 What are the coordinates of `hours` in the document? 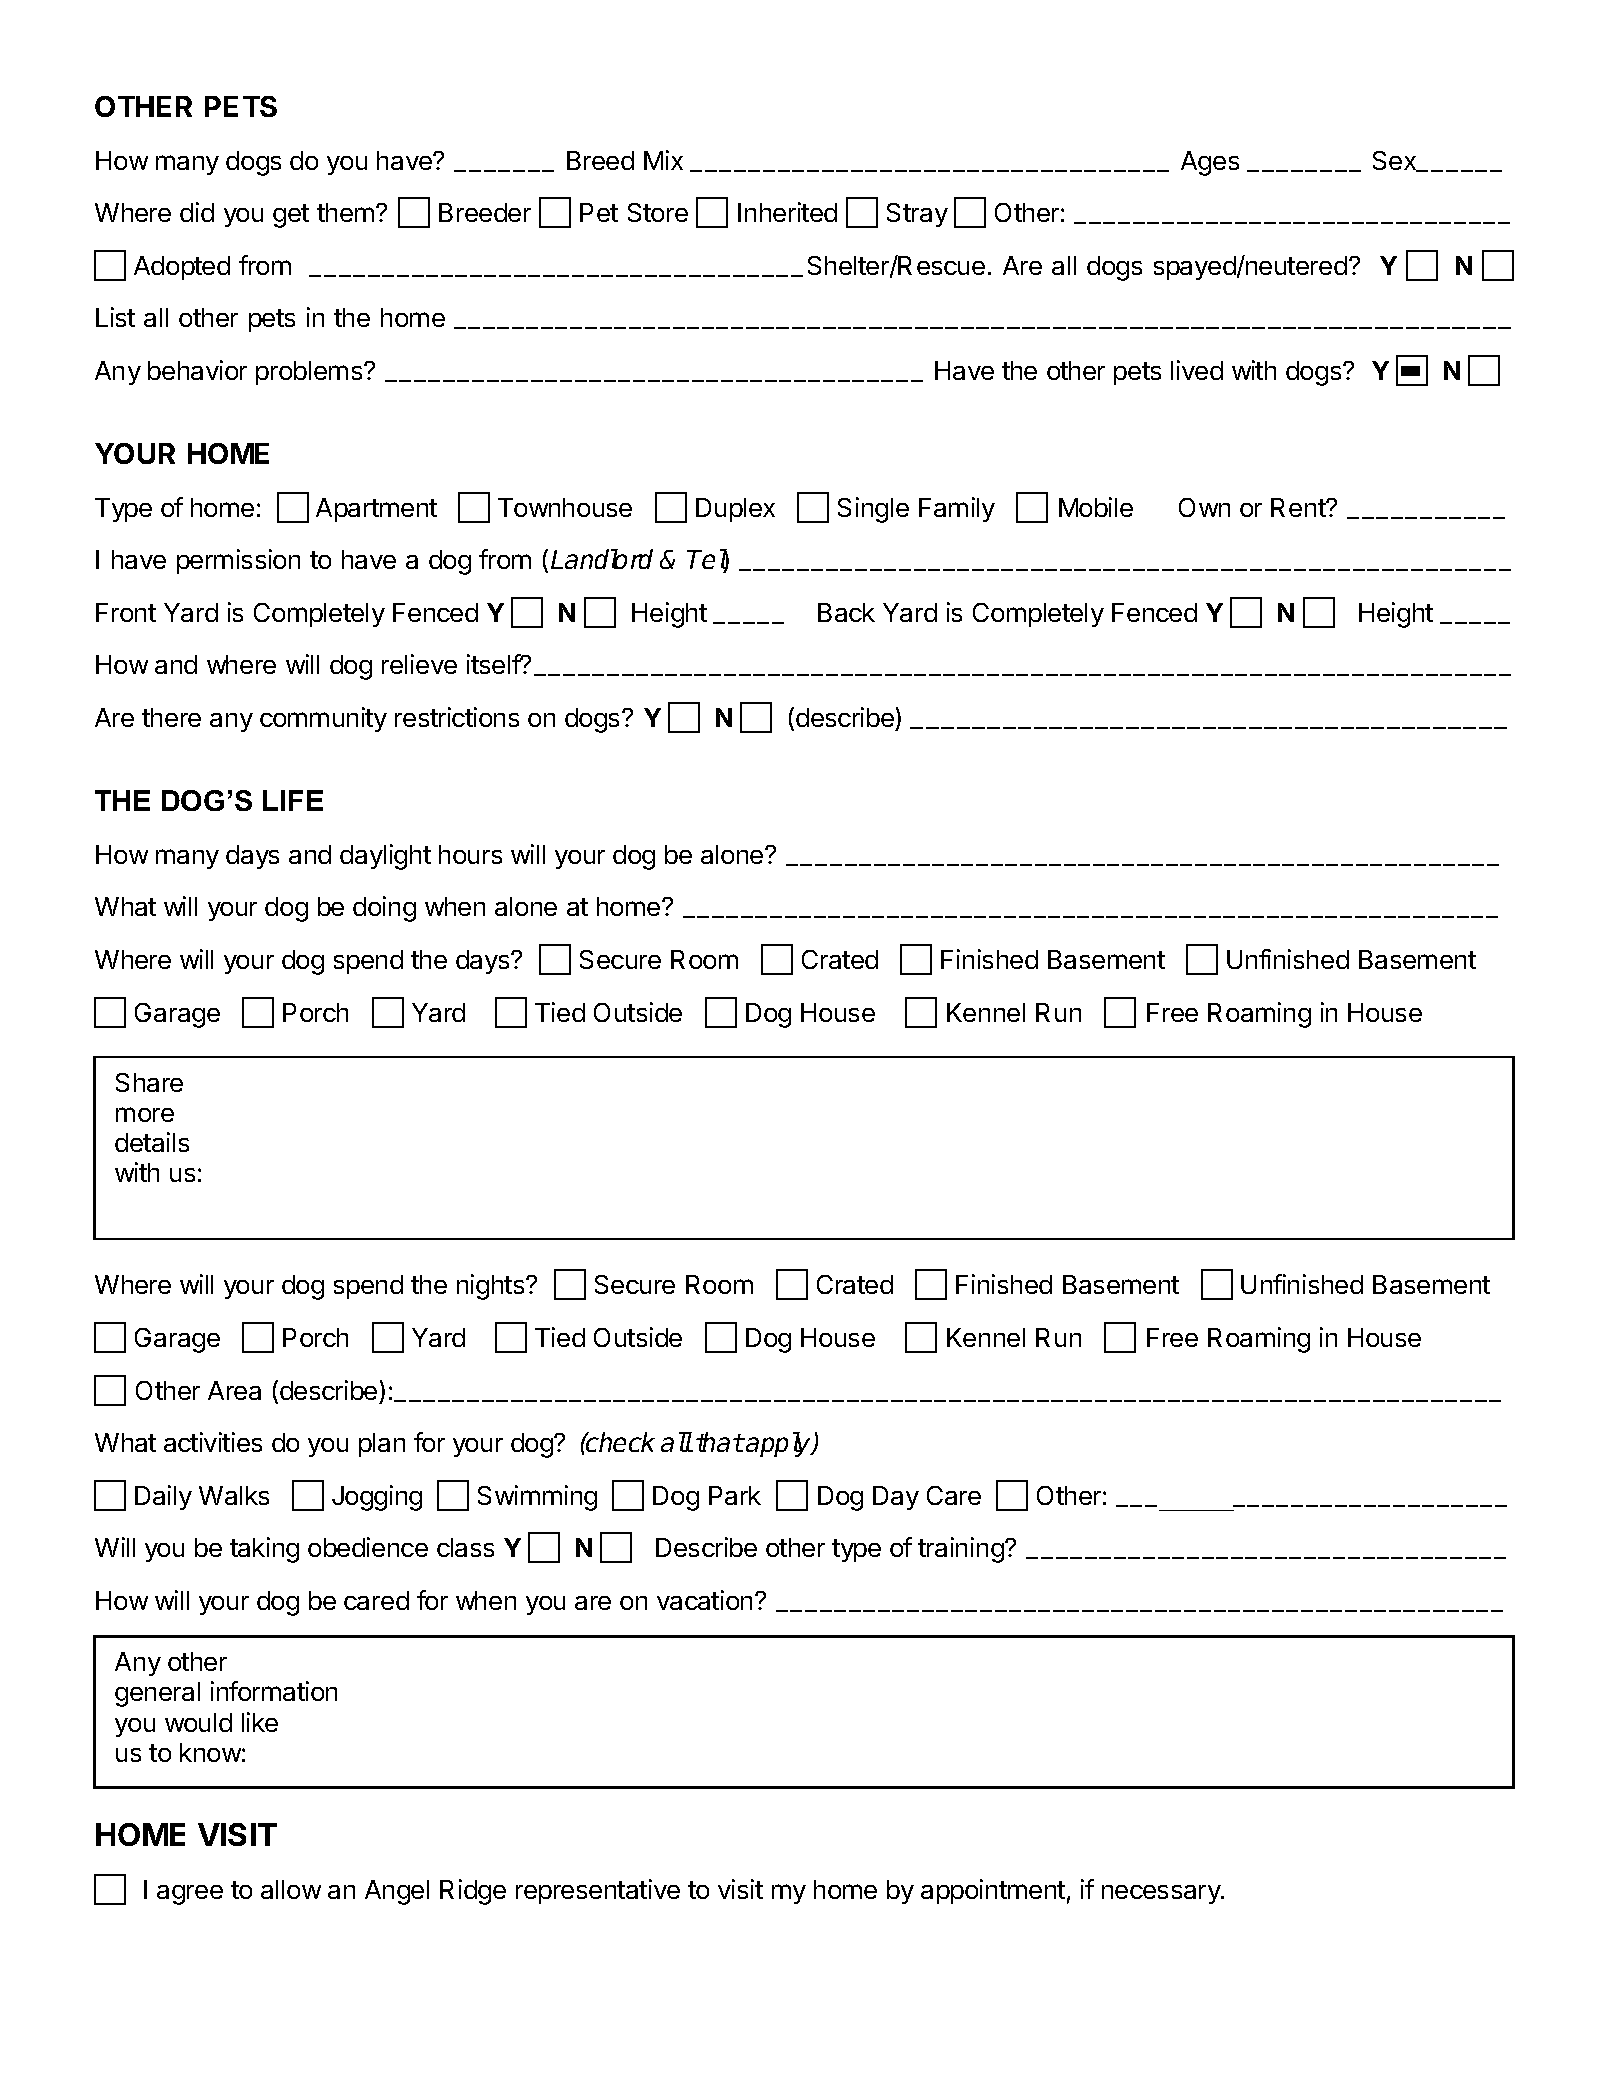 It's located at (470, 854).
